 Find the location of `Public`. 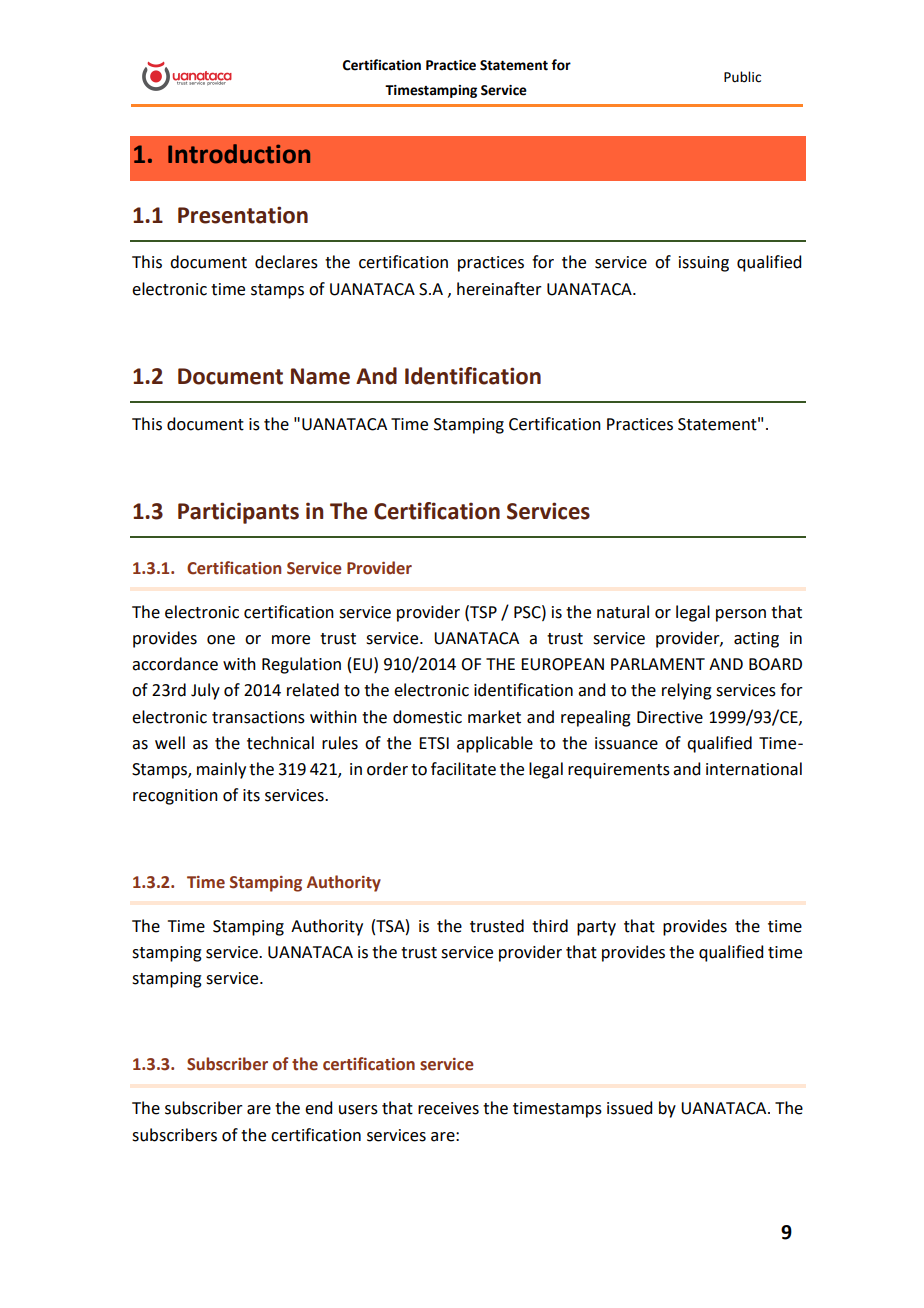

Public is located at coordinates (742, 77).
